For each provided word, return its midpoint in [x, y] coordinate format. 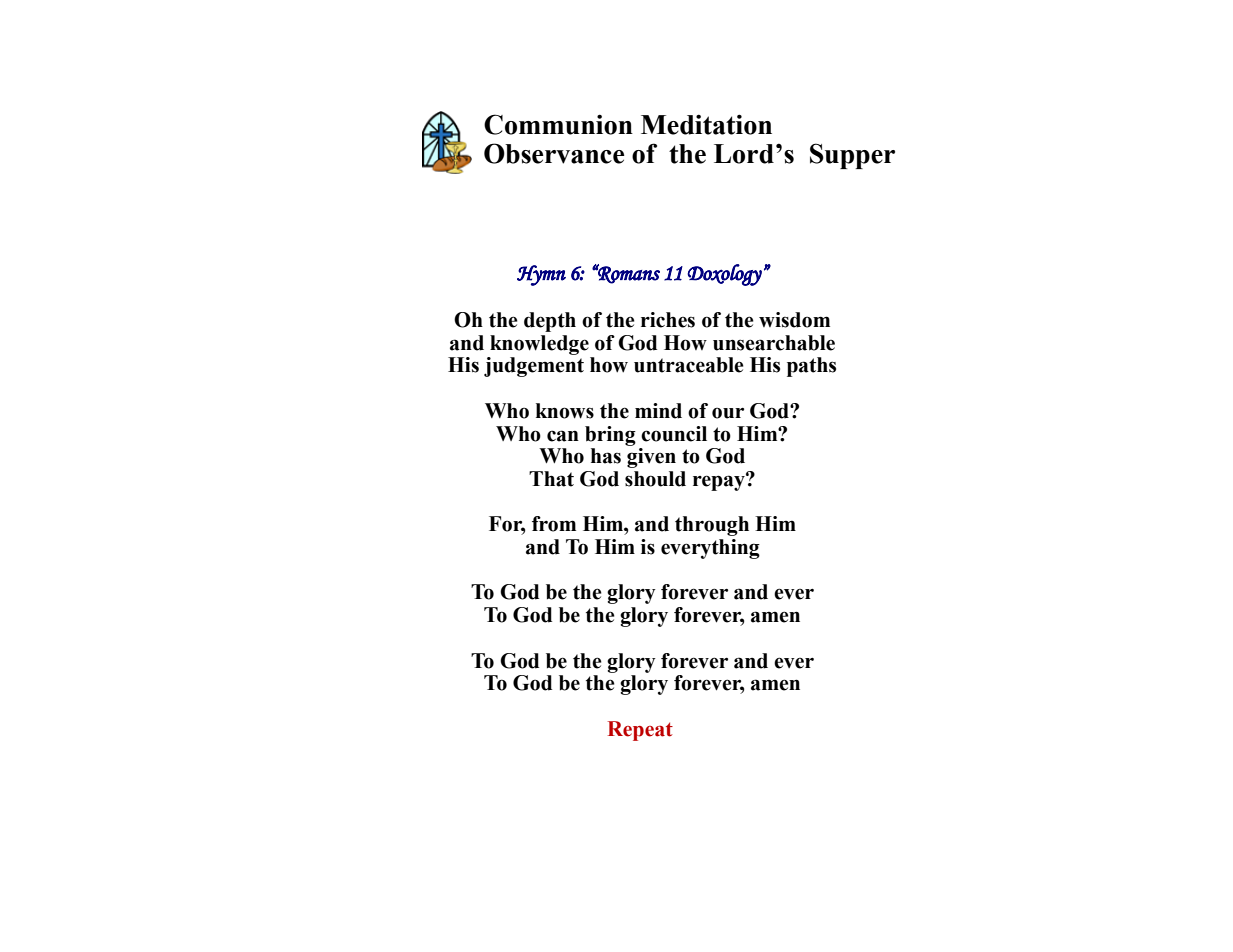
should [655, 479]
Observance [554, 153]
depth [550, 322]
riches [668, 320]
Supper [852, 156]
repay [720, 482]
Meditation [706, 124]
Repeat [640, 731]
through [712, 526]
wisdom [794, 320]
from [554, 524]
